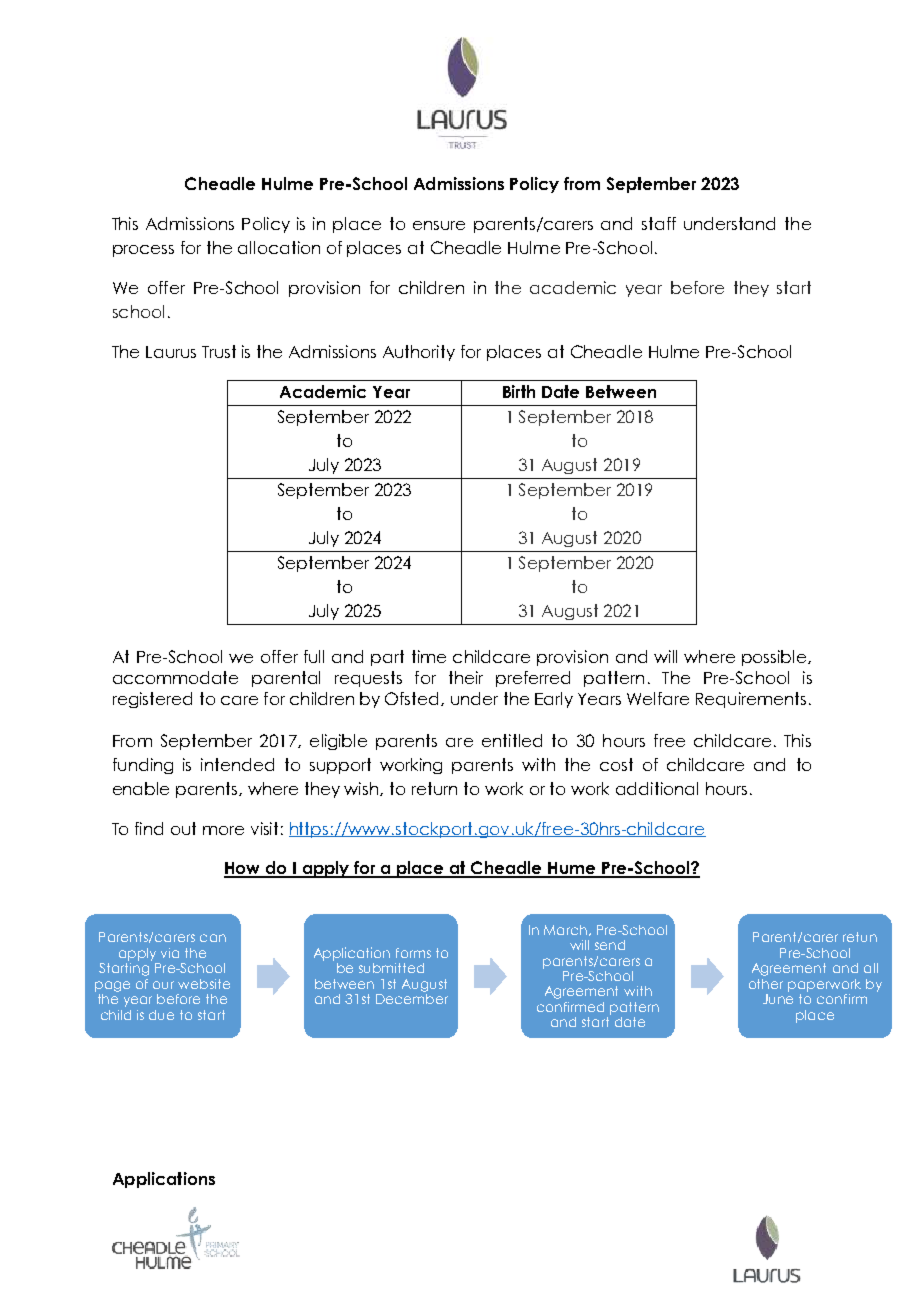 This document has width=924, height=1308. What do you see at coordinates (658, 698) in the document?
I see `Welfare` at bounding box center [658, 698].
